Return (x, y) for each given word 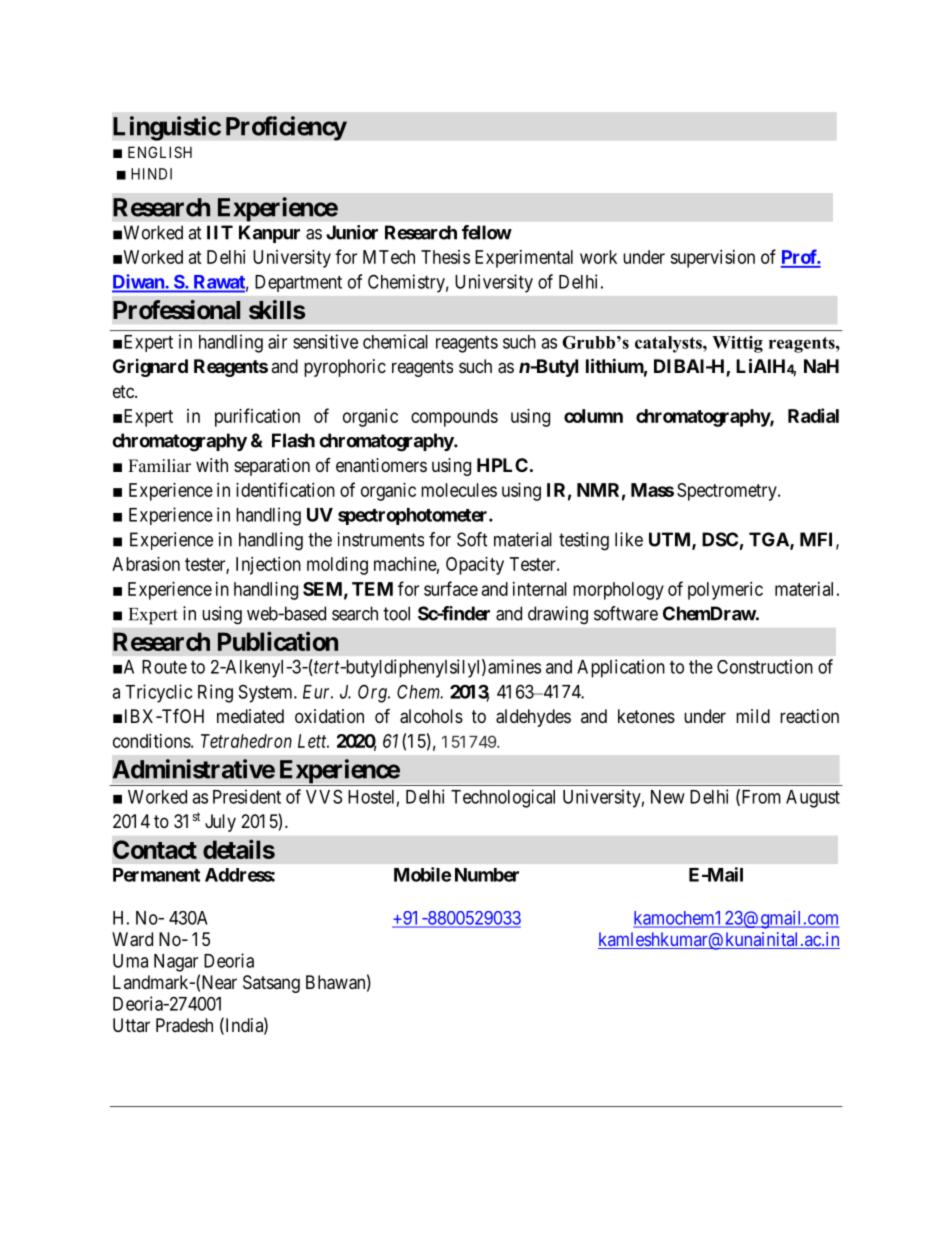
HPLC (502, 465)
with (212, 465)
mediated (250, 716)
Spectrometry (728, 492)
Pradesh (184, 1025)
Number (487, 875)
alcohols (431, 716)
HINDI (151, 174)
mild (753, 716)
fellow (487, 232)
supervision (712, 259)
